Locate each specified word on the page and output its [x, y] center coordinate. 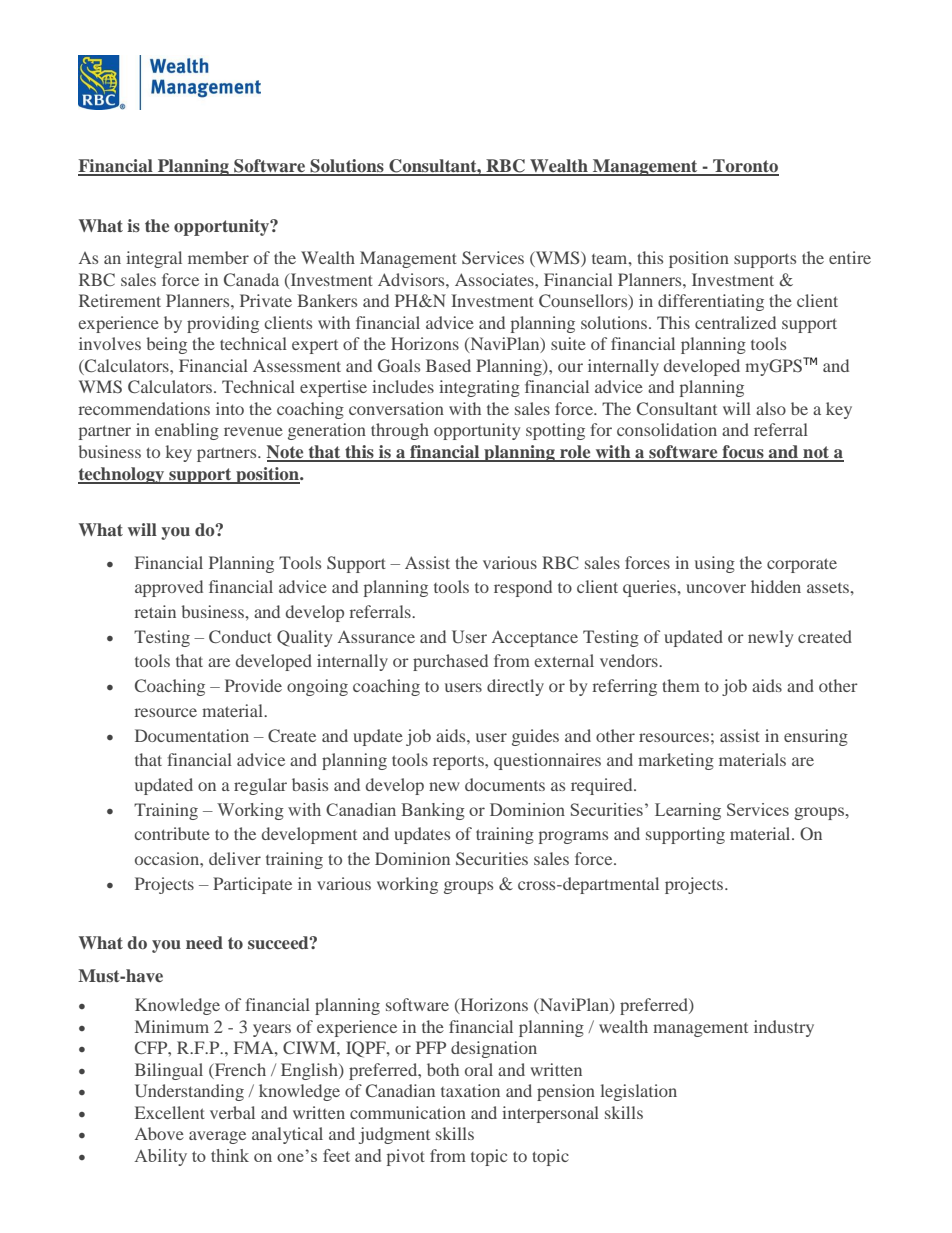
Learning [688, 811]
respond [523, 588]
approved [169, 588]
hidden [776, 586]
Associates [495, 279]
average [217, 1137]
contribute [172, 833]
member [218, 257]
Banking [433, 811]
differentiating [711, 302]
